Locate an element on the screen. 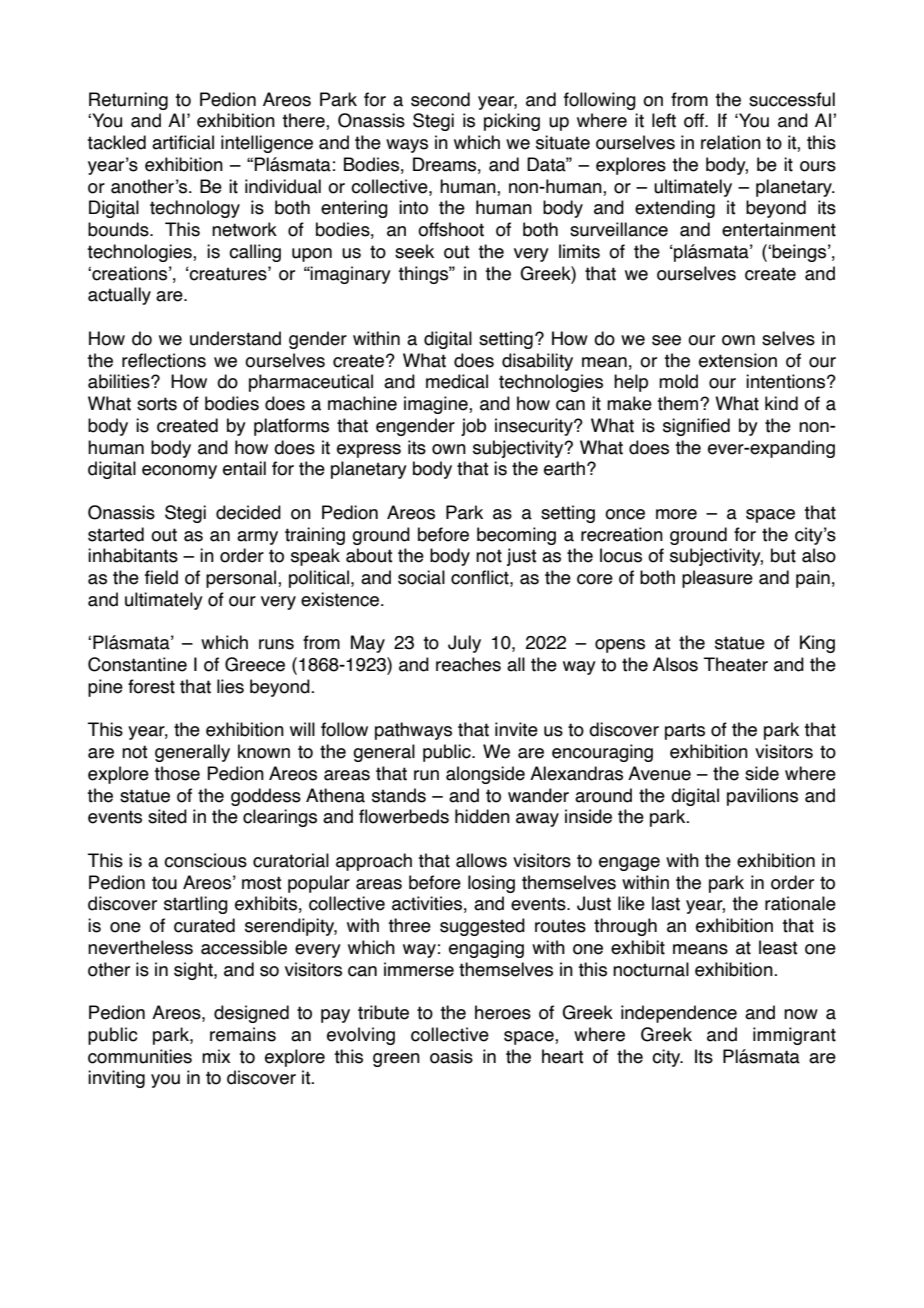 The height and width of the screenshot is (1308, 924). pleasure is located at coordinates (717, 579).
